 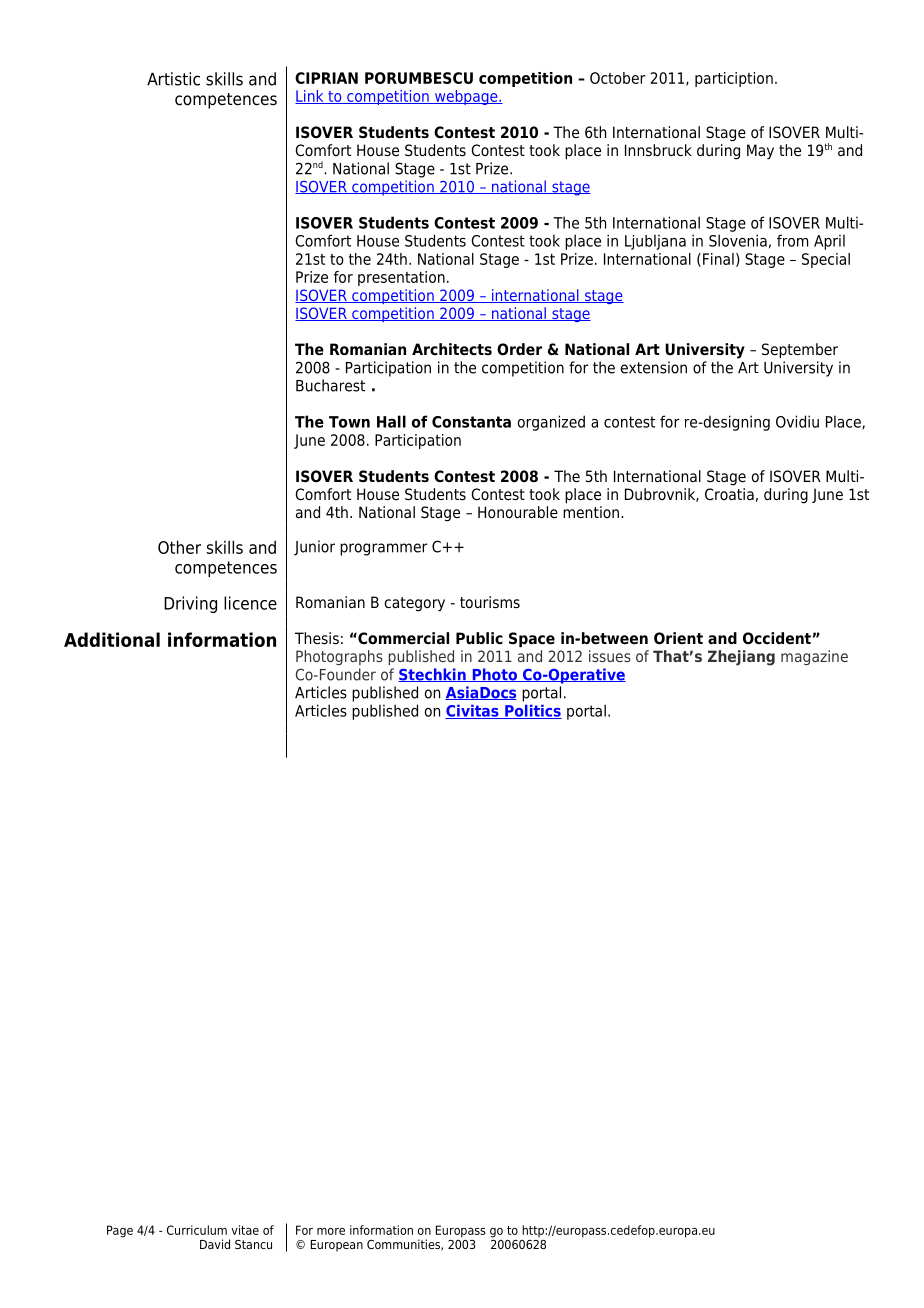 I want to click on October, so click(x=618, y=78).
